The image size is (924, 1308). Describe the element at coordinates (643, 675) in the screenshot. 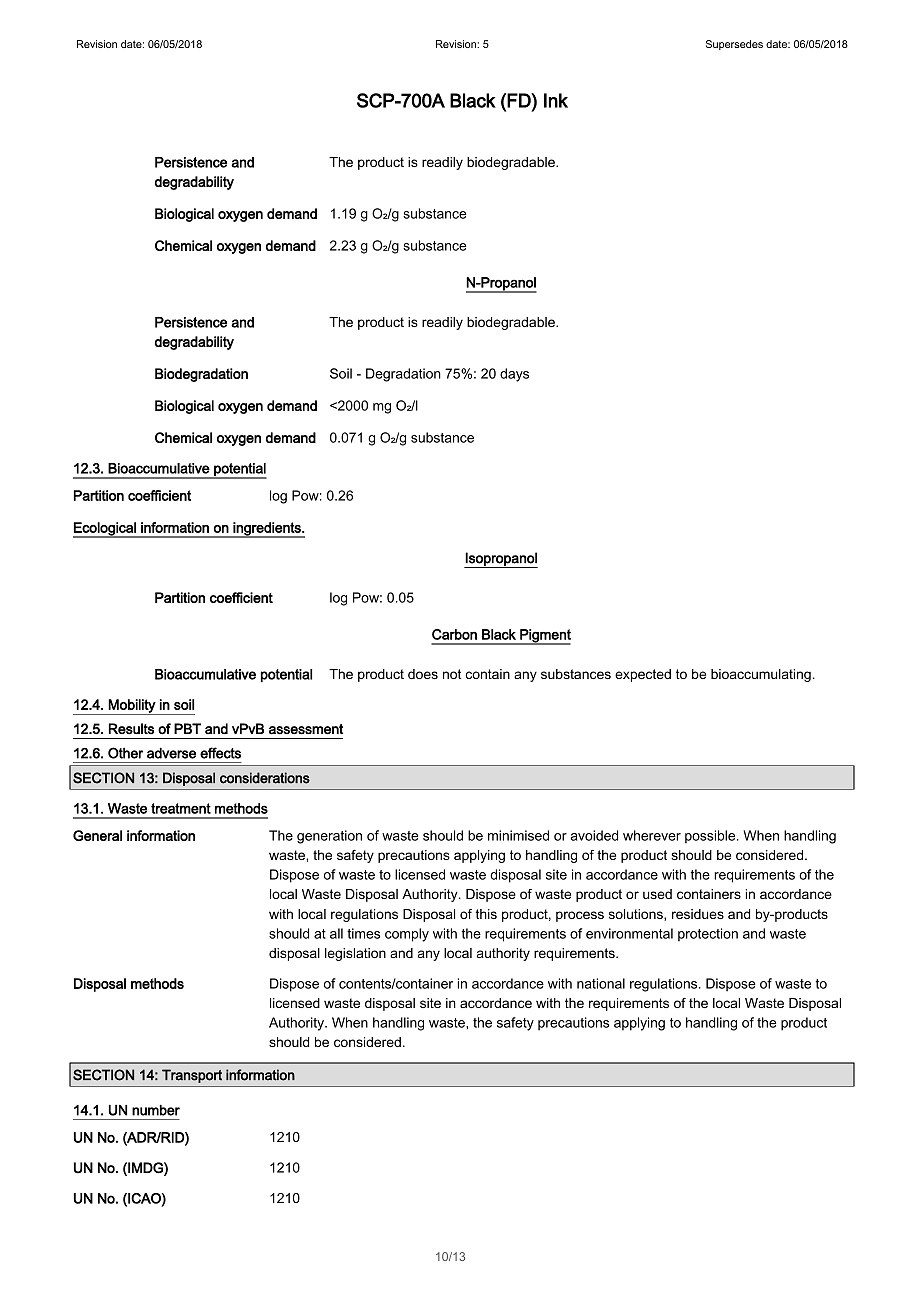

I see `expected` at that location.
